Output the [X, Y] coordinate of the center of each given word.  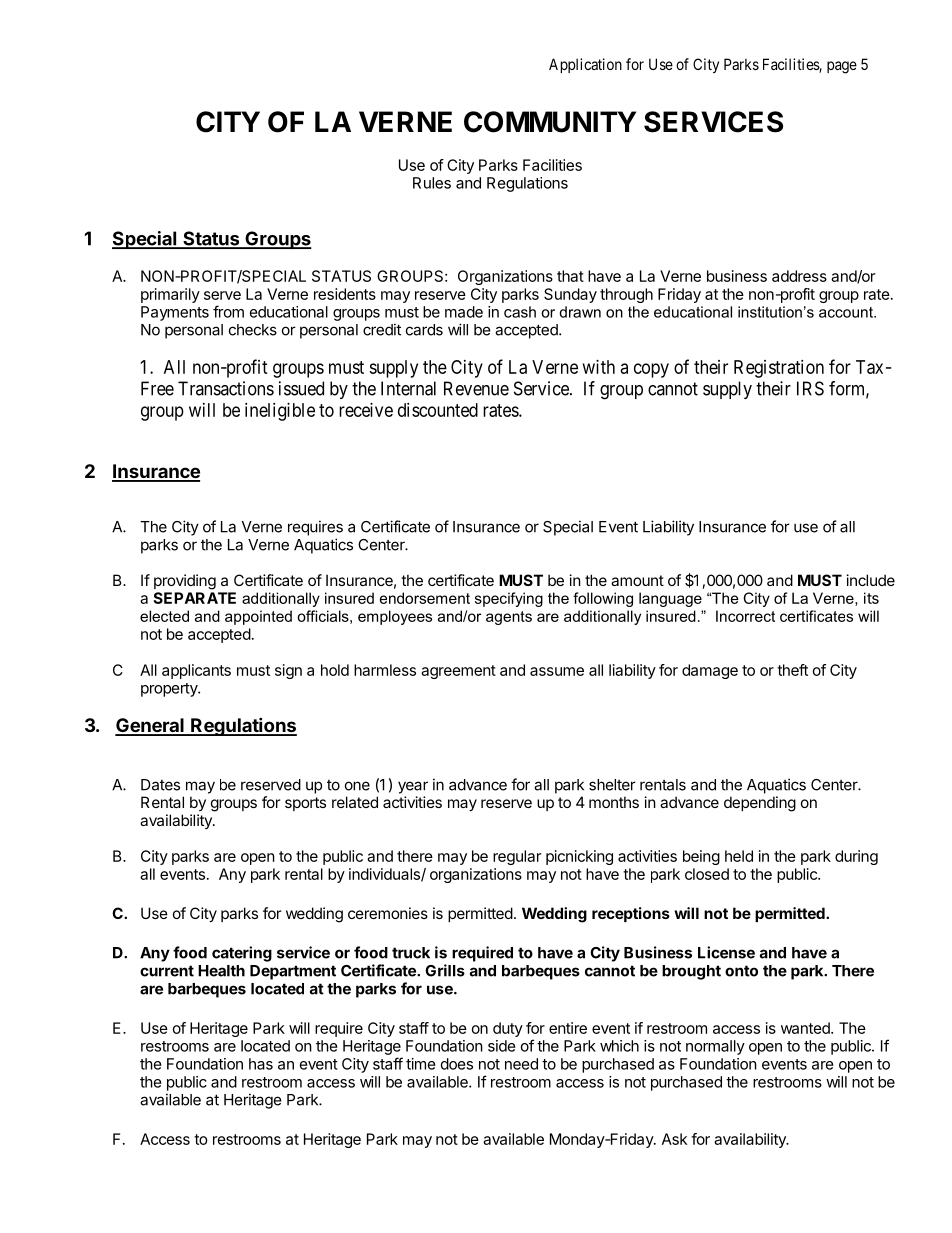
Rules [432, 183]
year [413, 787]
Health [221, 971]
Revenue [476, 388]
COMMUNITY [550, 122]
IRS [810, 388]
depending [760, 804]
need [521, 1064]
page [842, 67]
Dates [160, 785]
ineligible [280, 412]
